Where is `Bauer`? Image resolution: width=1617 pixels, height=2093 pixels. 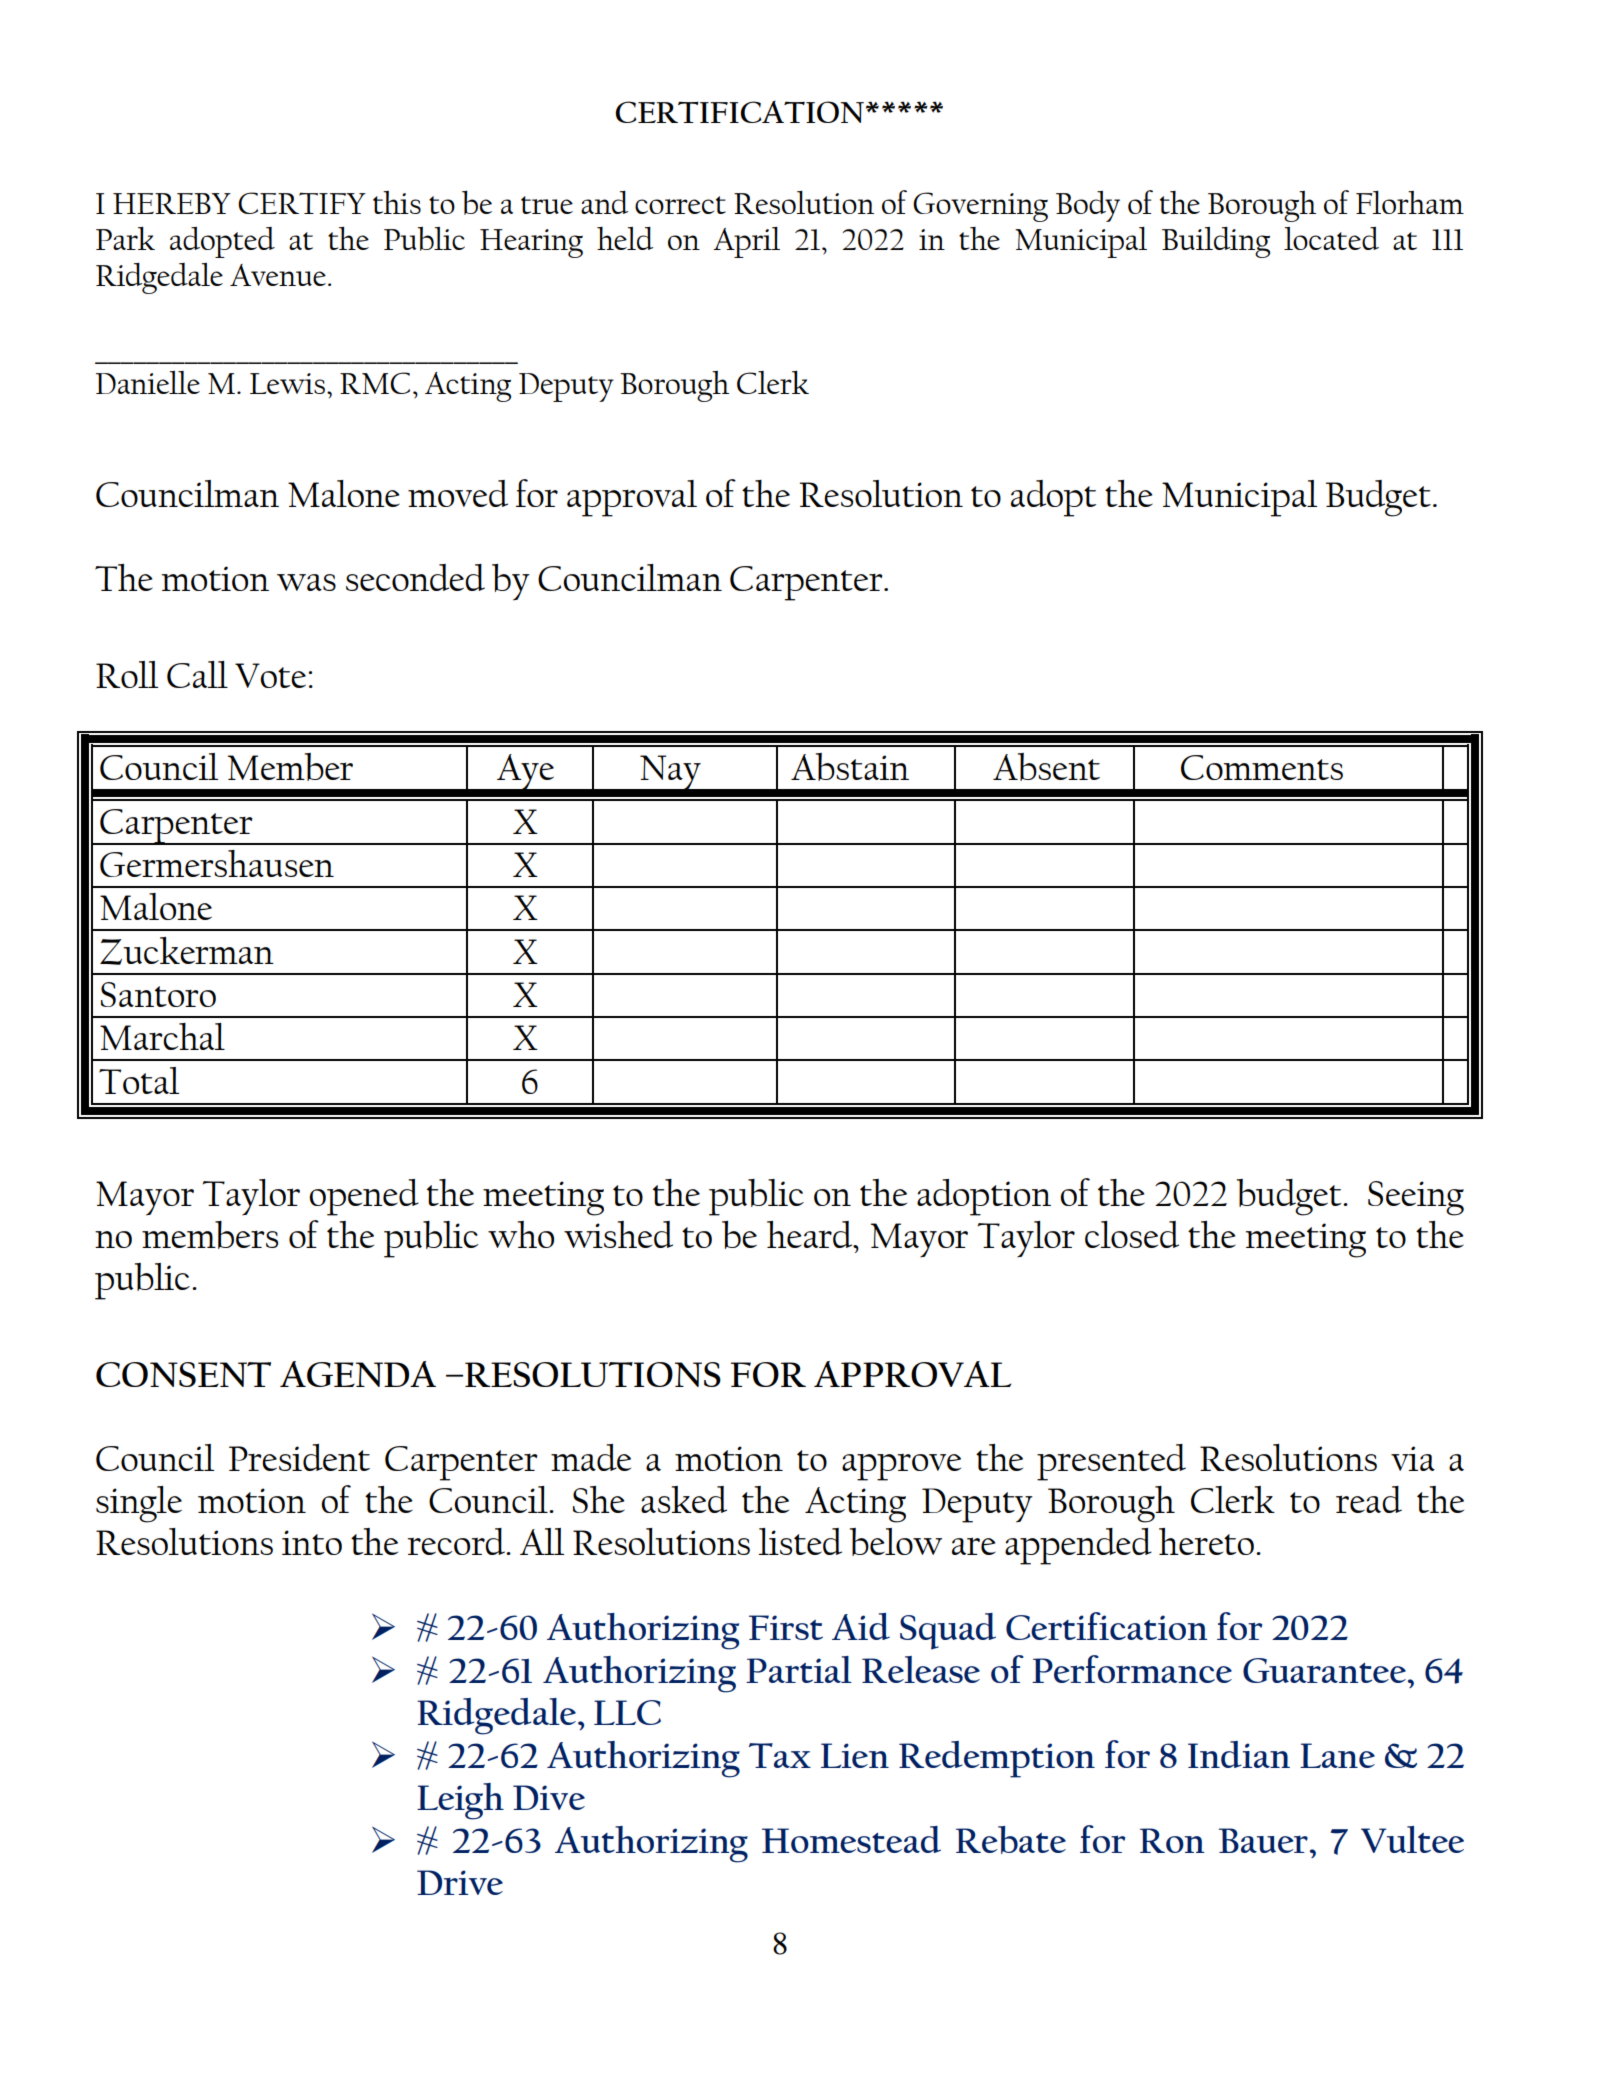
Bauer is located at coordinates (1263, 1840).
